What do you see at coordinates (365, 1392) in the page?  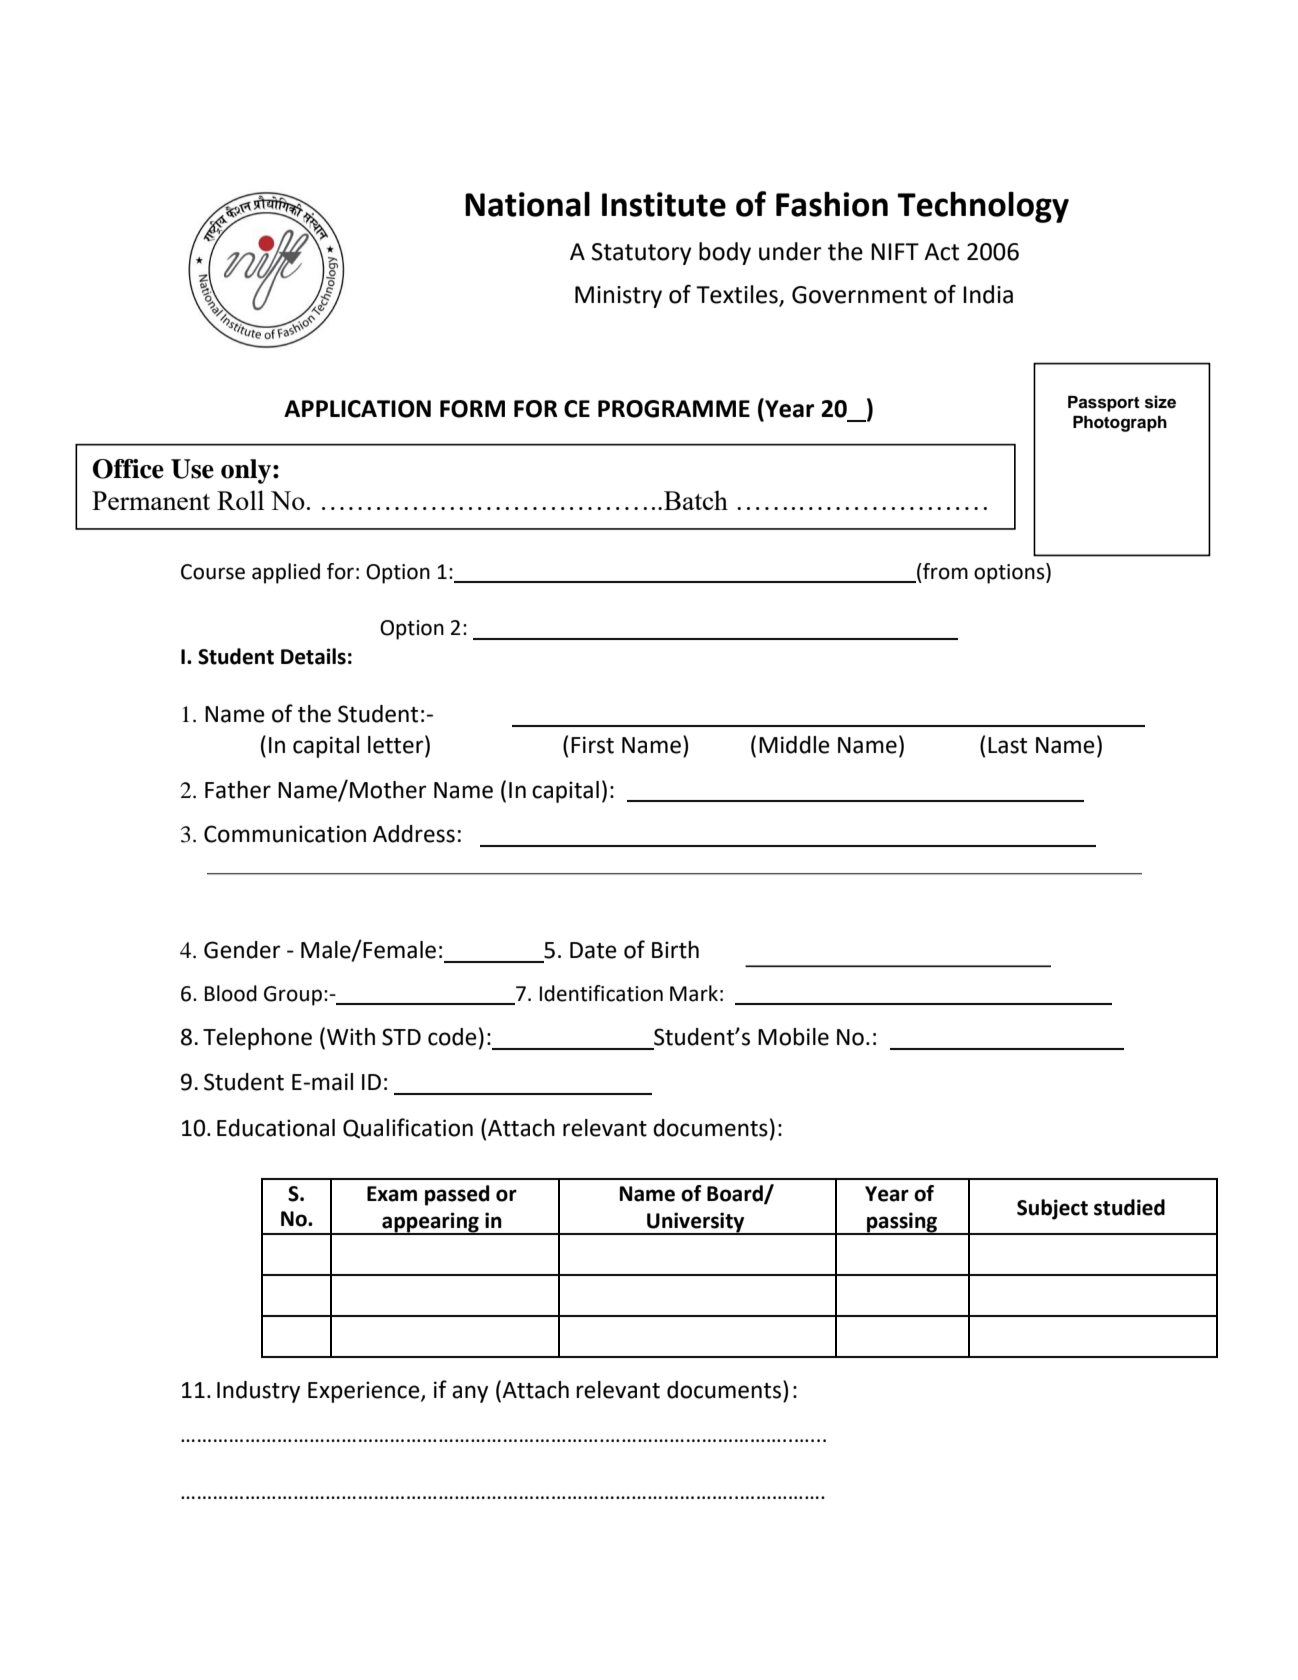 I see `Experience` at bounding box center [365, 1392].
